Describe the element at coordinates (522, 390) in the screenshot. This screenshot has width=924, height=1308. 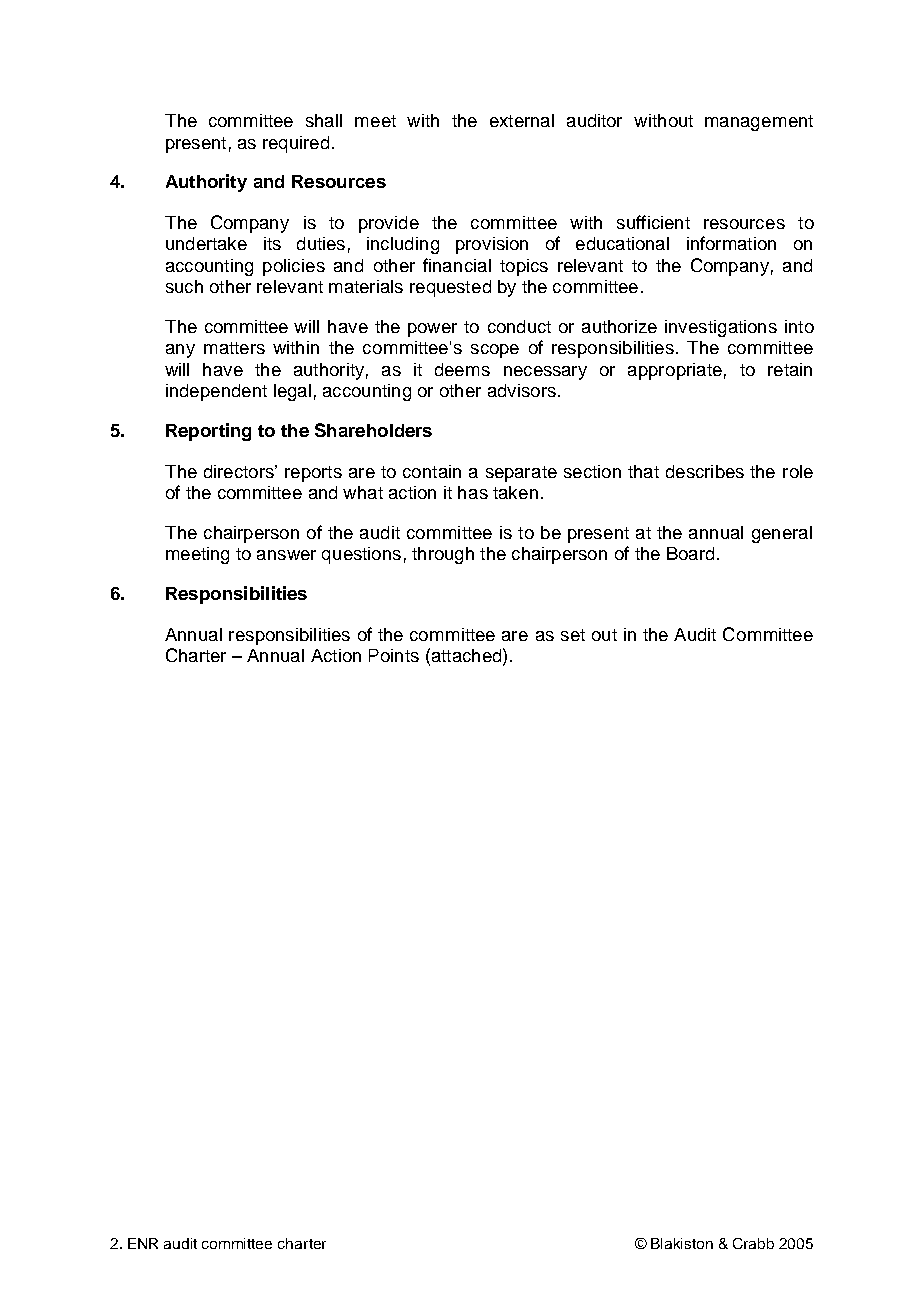
I see `advisors` at that location.
